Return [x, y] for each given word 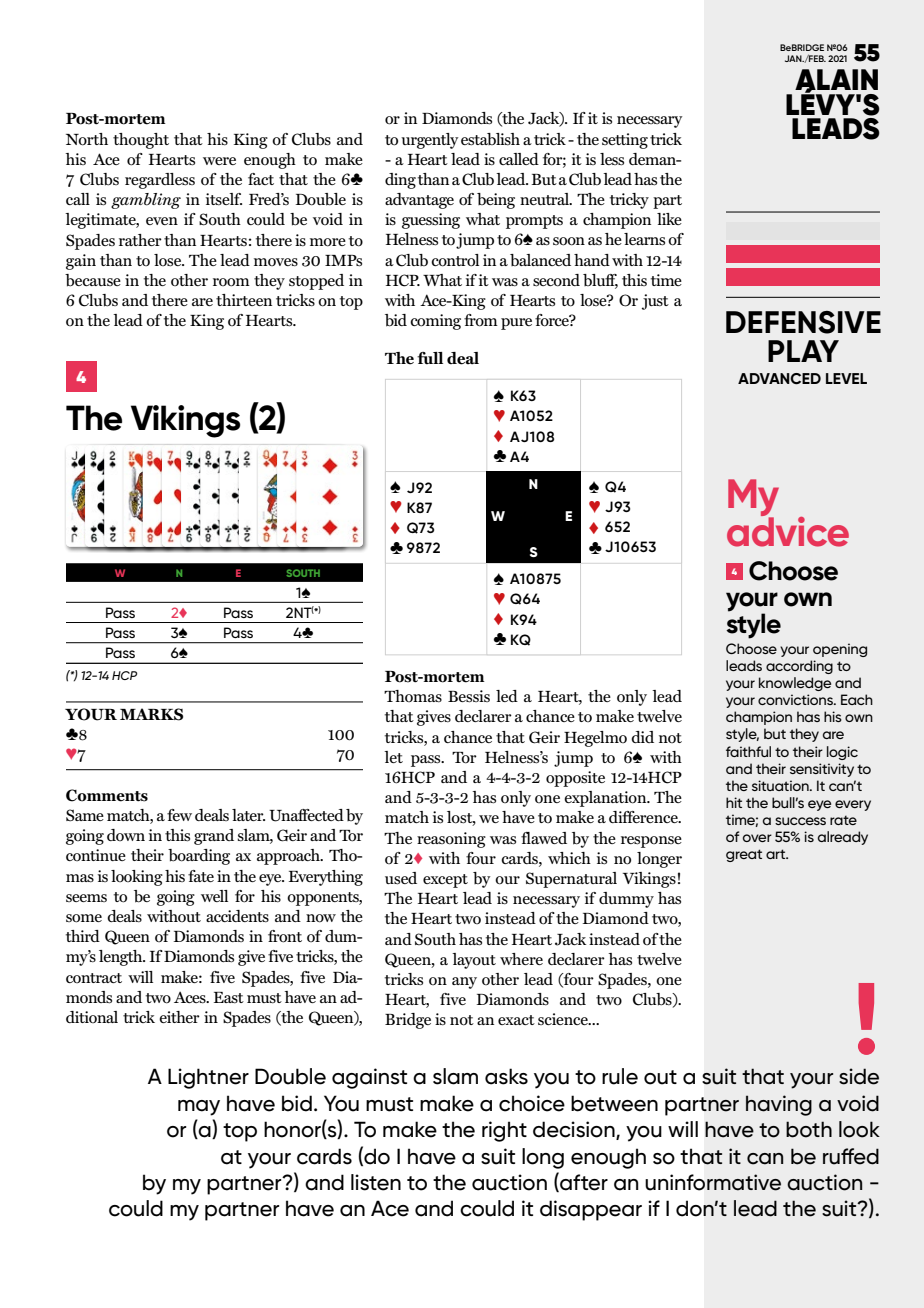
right [504, 1131]
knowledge [795, 684]
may [199, 1108]
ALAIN [836, 80]
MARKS [151, 714]
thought [141, 141]
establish [490, 139]
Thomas [413, 696]
